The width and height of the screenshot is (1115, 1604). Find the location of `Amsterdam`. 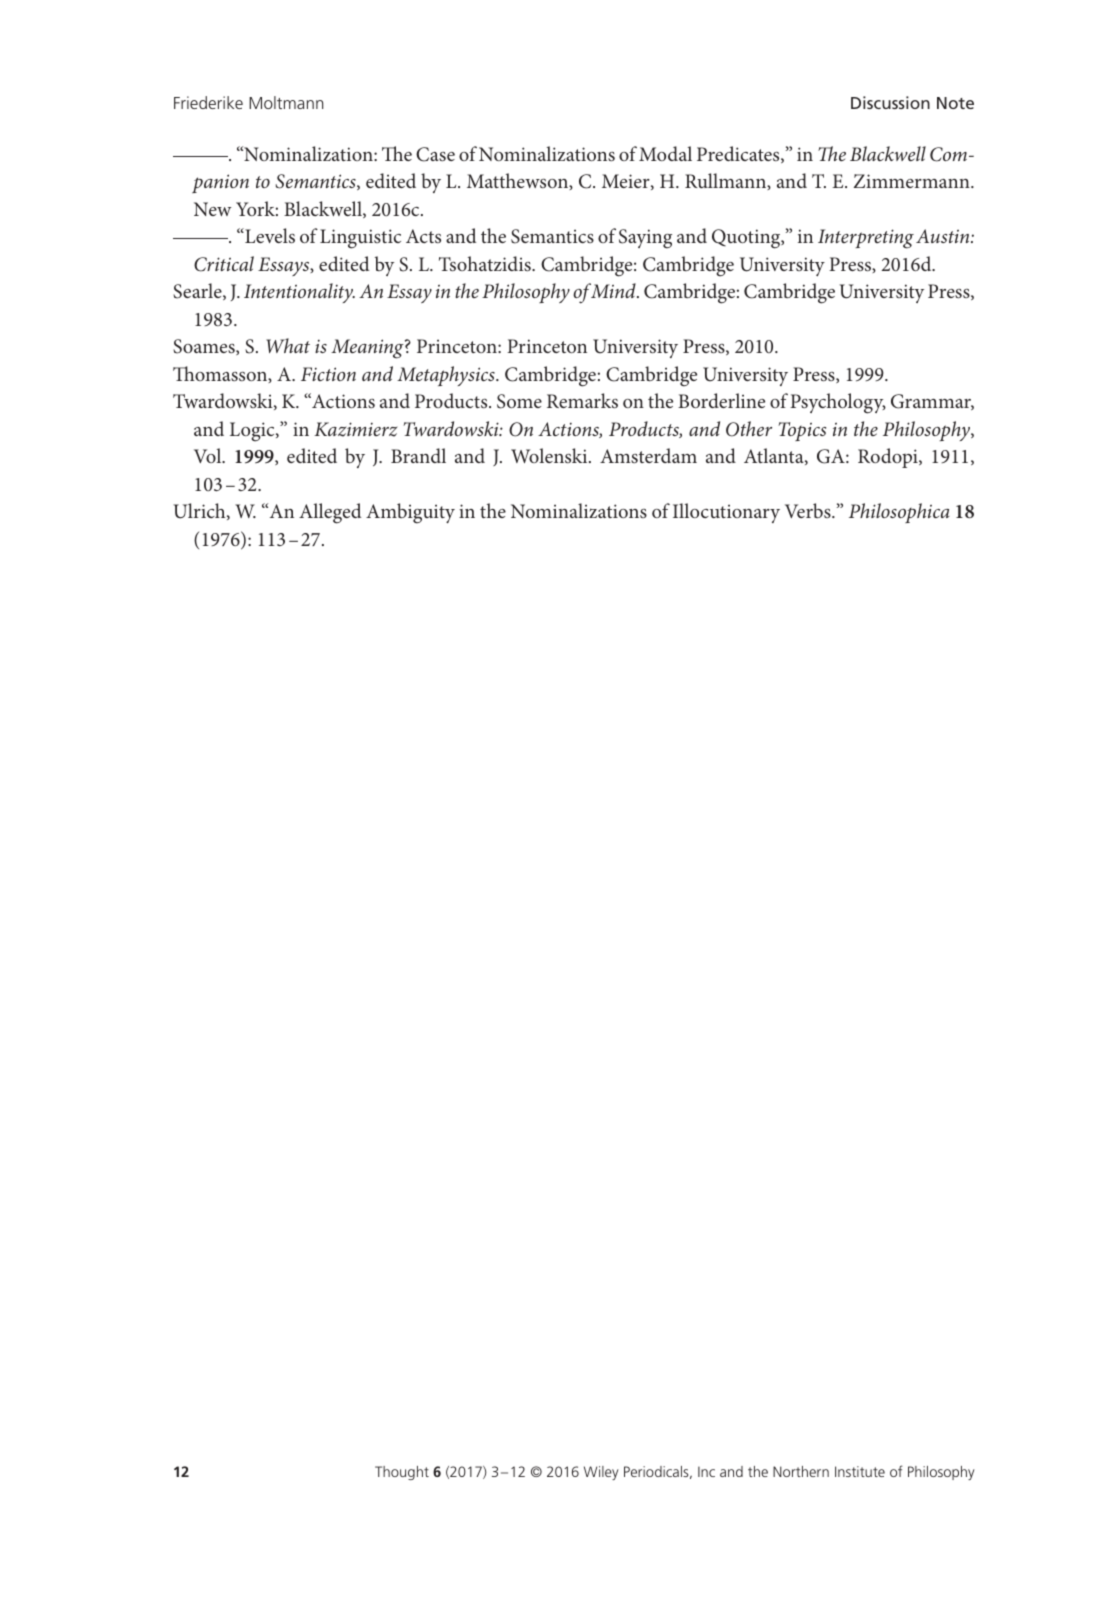

Amsterdam is located at coordinates (648, 455).
